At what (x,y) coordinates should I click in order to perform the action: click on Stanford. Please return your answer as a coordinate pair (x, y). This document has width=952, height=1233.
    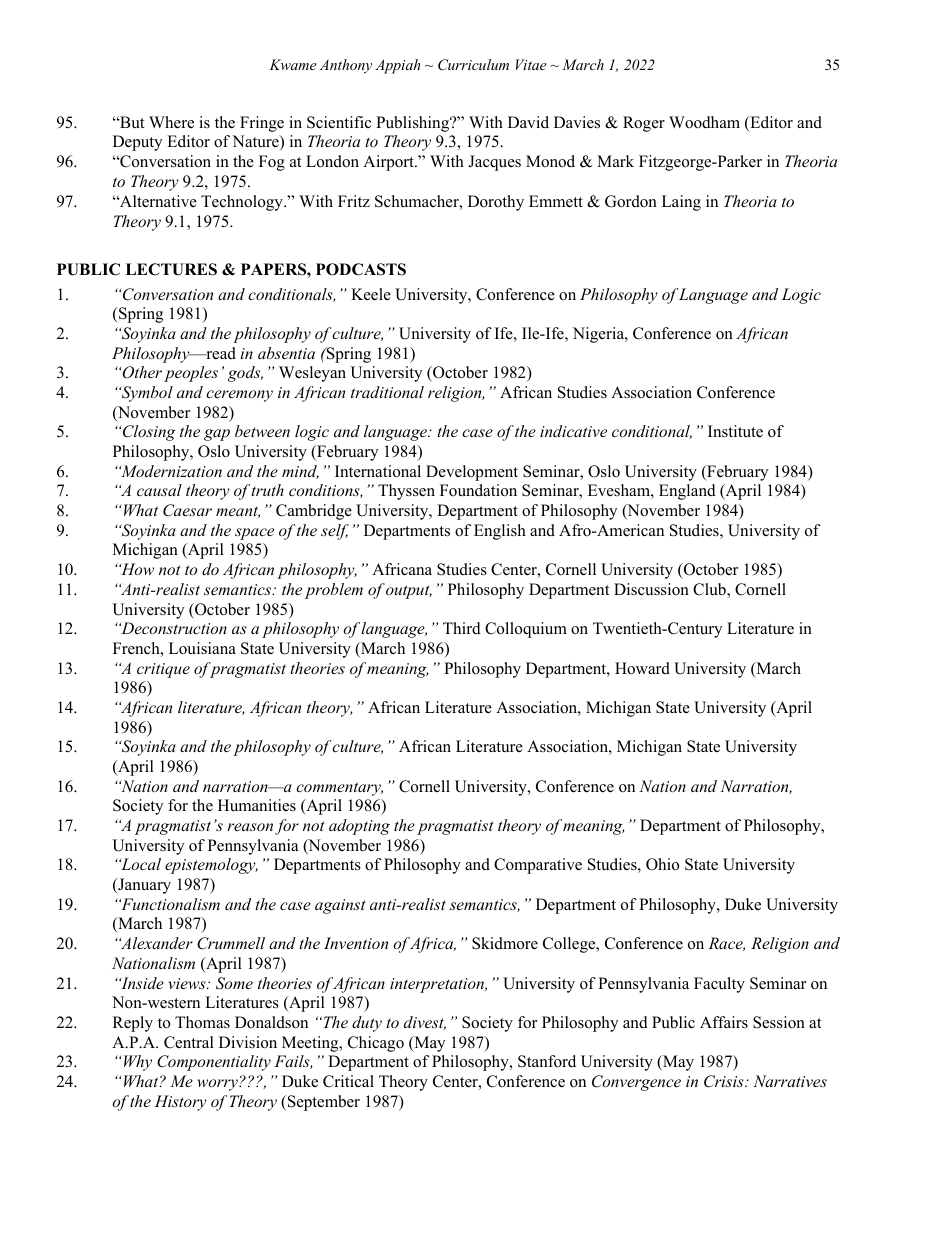
    Looking at the image, I should click on (547, 1061).
